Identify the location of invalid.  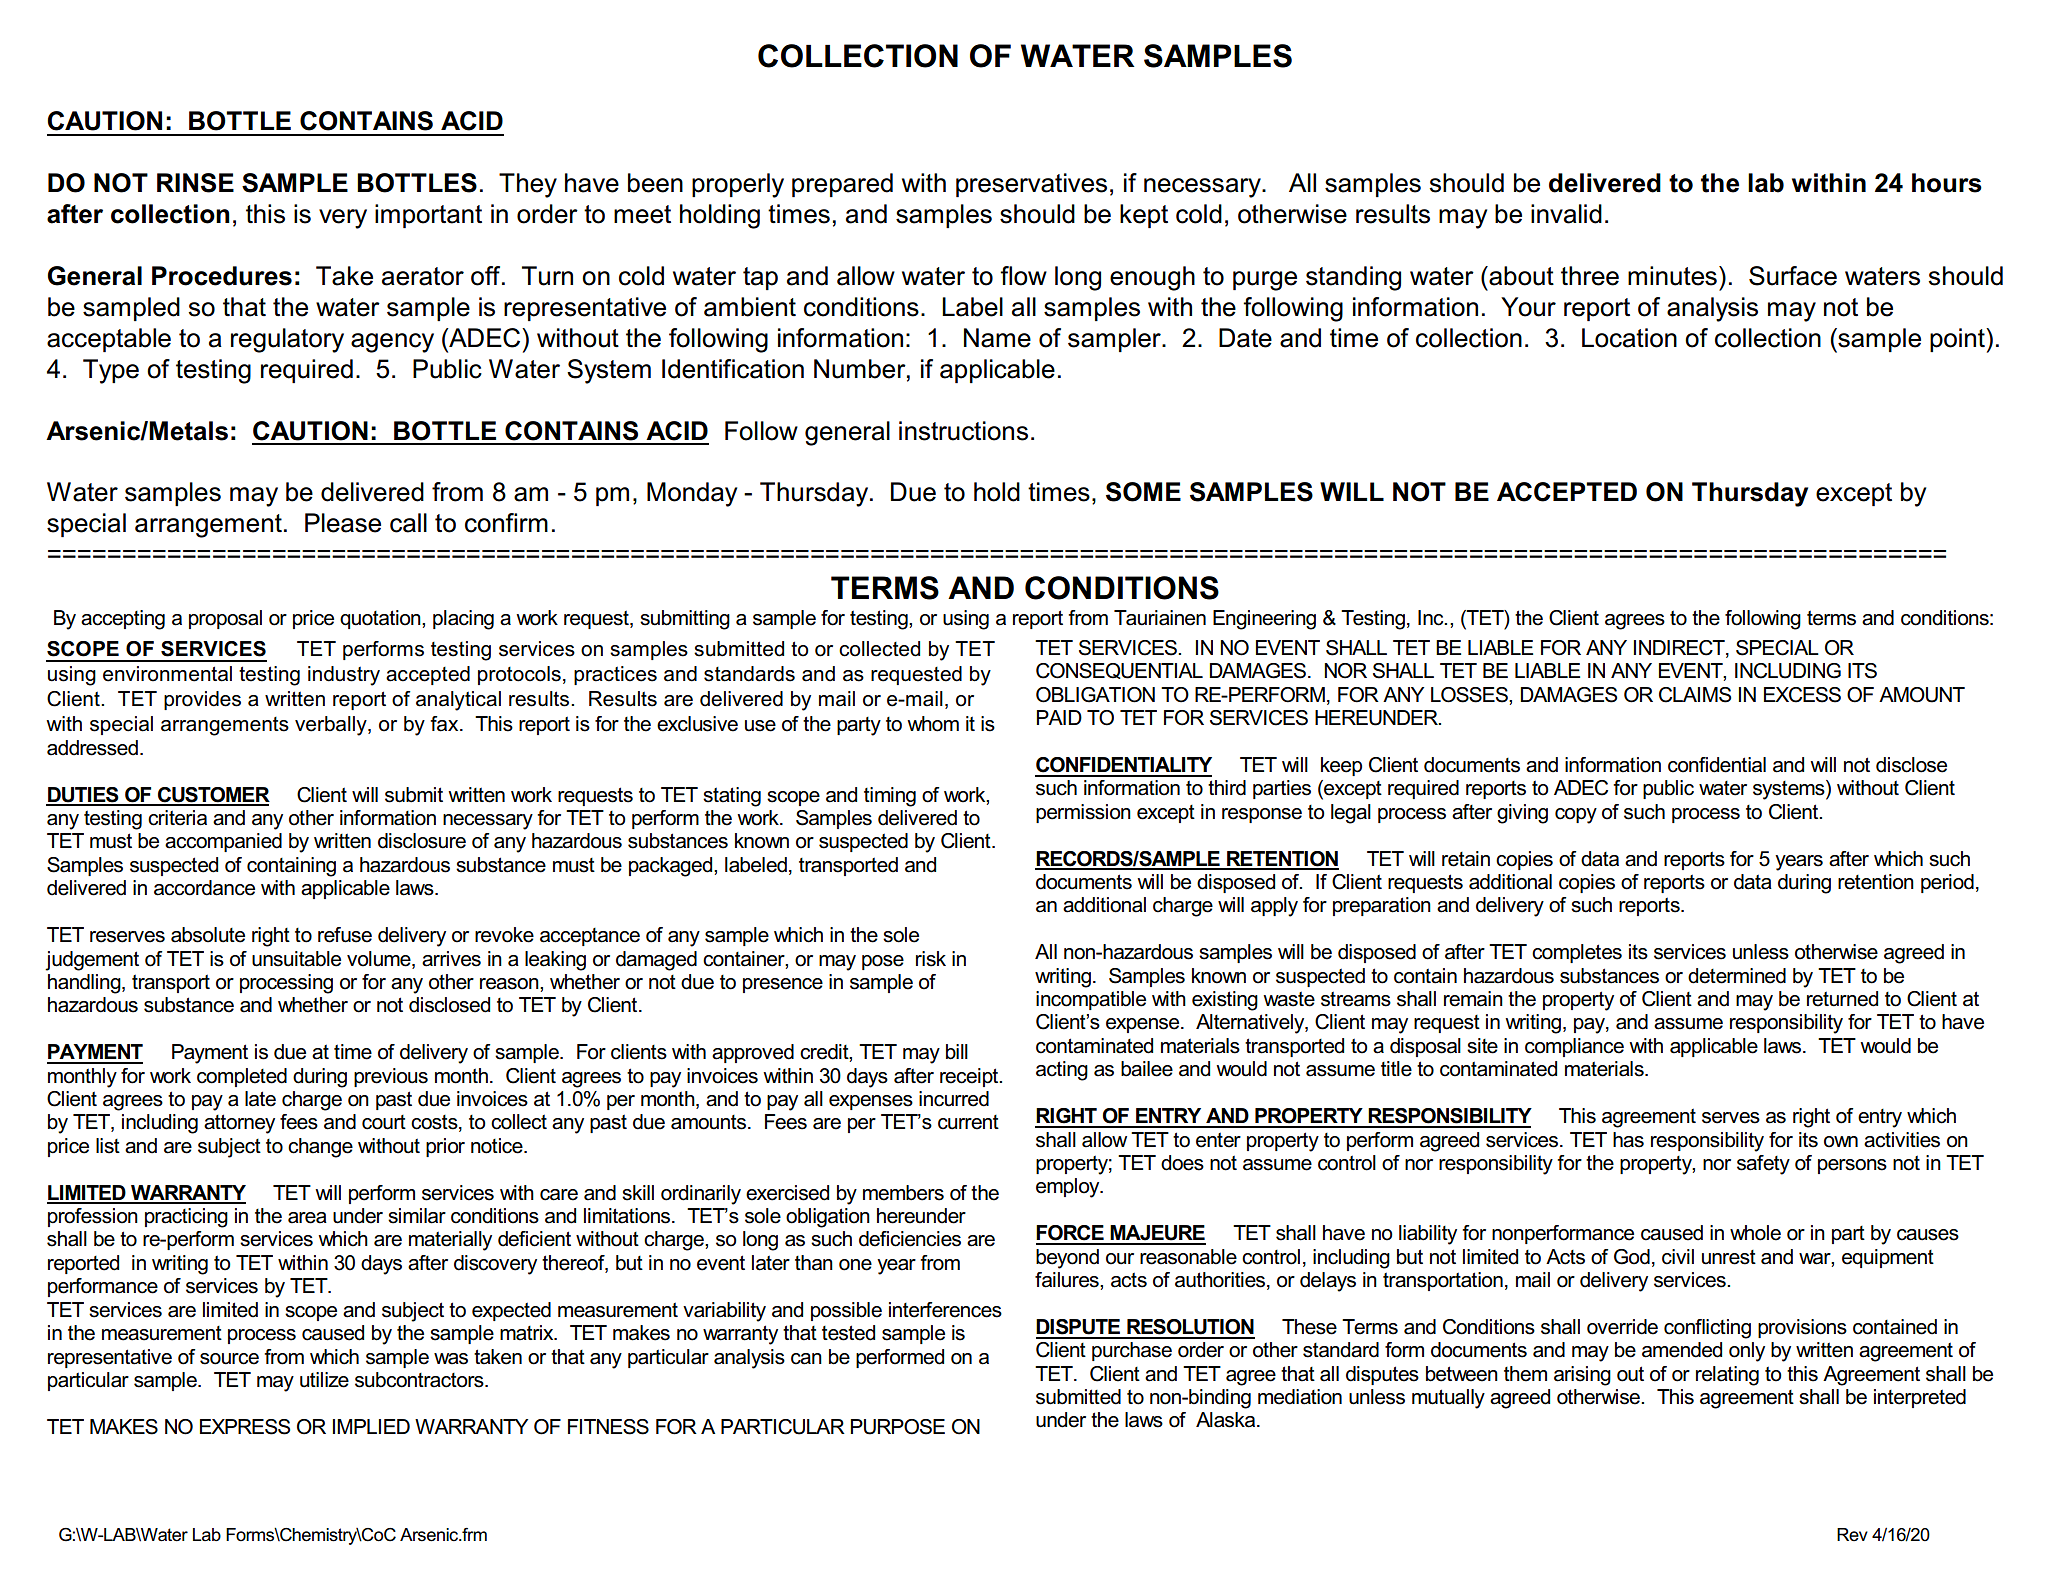
(1566, 214).
